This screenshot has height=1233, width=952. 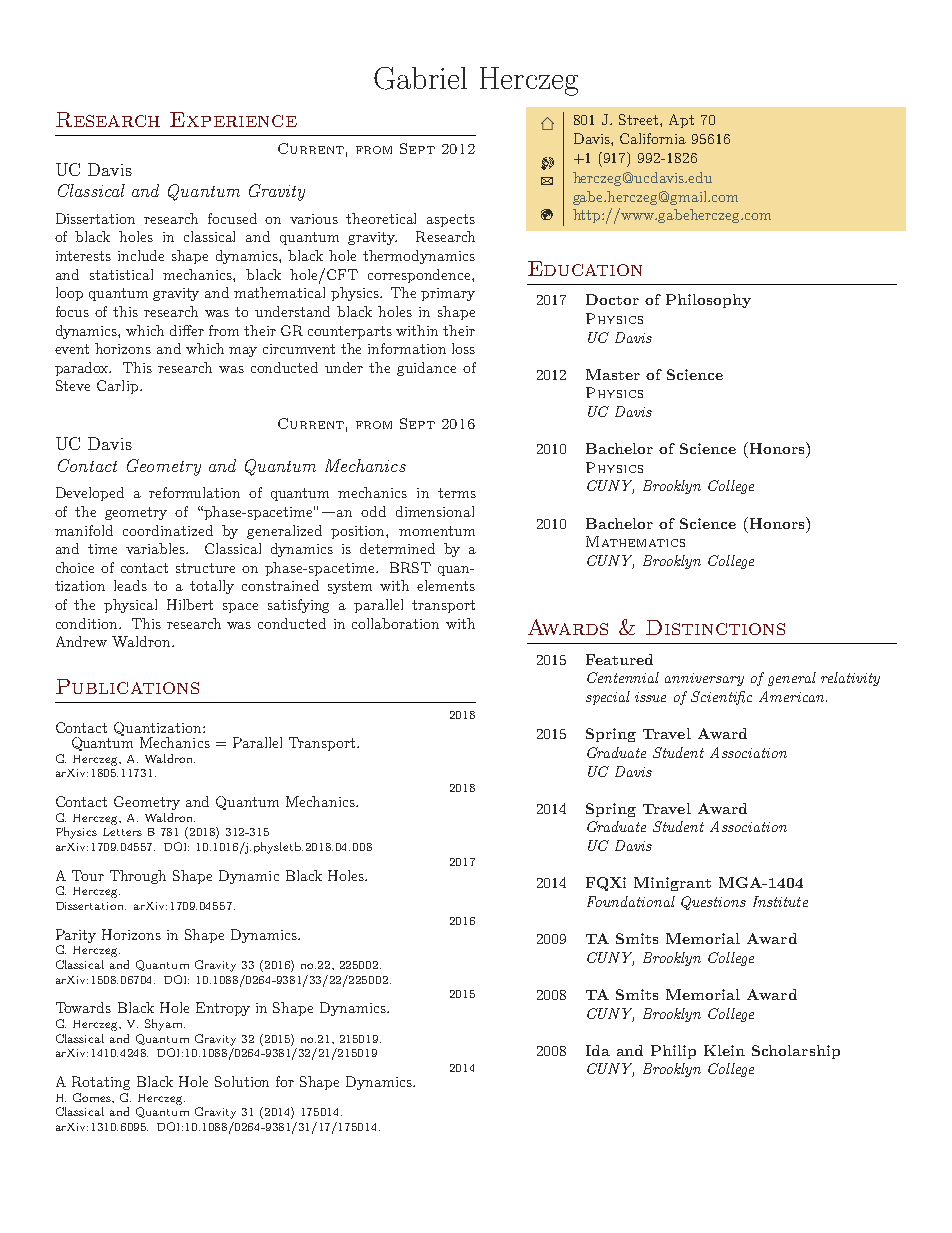 What do you see at coordinates (420, 78) in the screenshot?
I see `Gabriel` at bounding box center [420, 78].
